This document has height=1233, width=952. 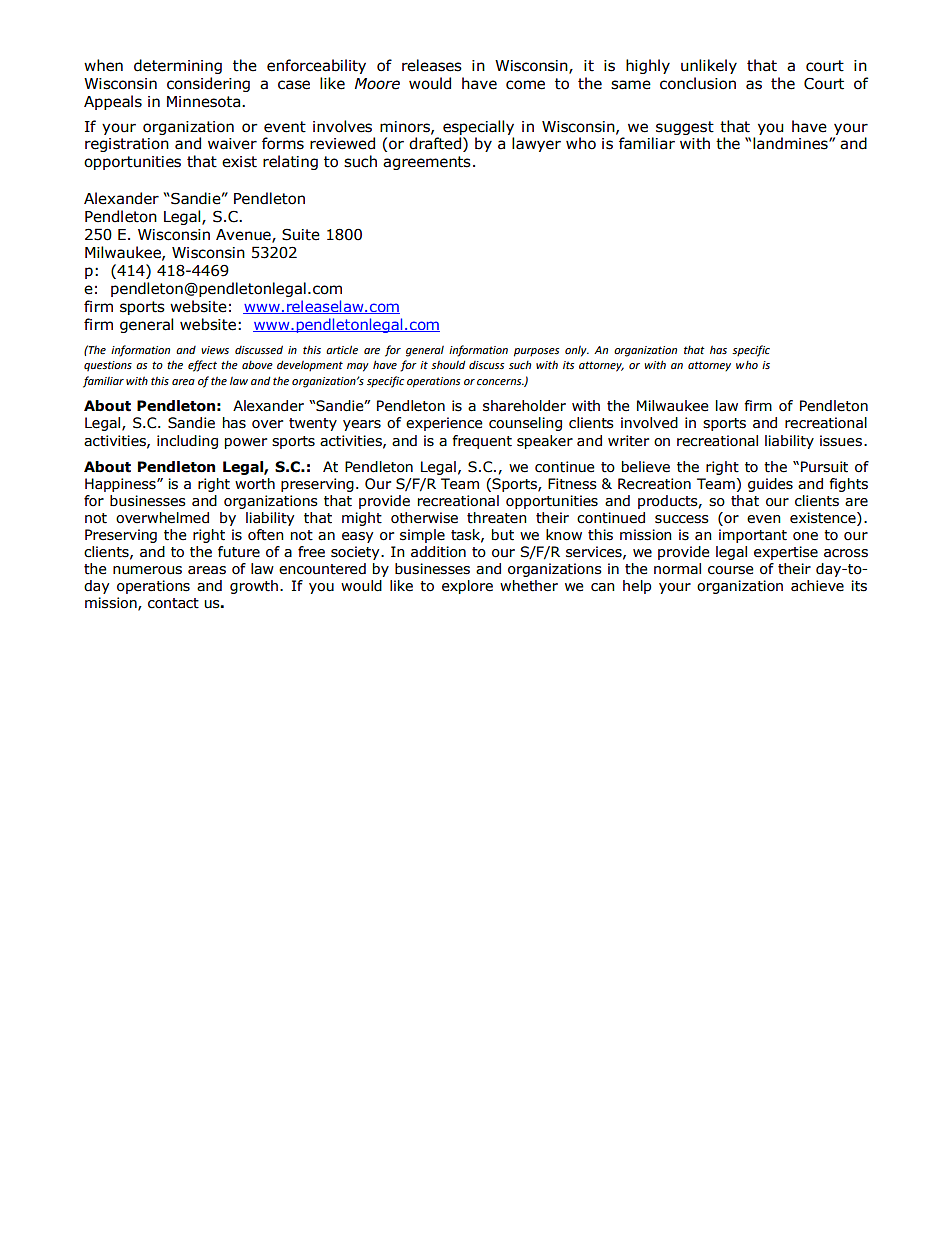 What do you see at coordinates (187, 442) in the document?
I see `including` at bounding box center [187, 442].
